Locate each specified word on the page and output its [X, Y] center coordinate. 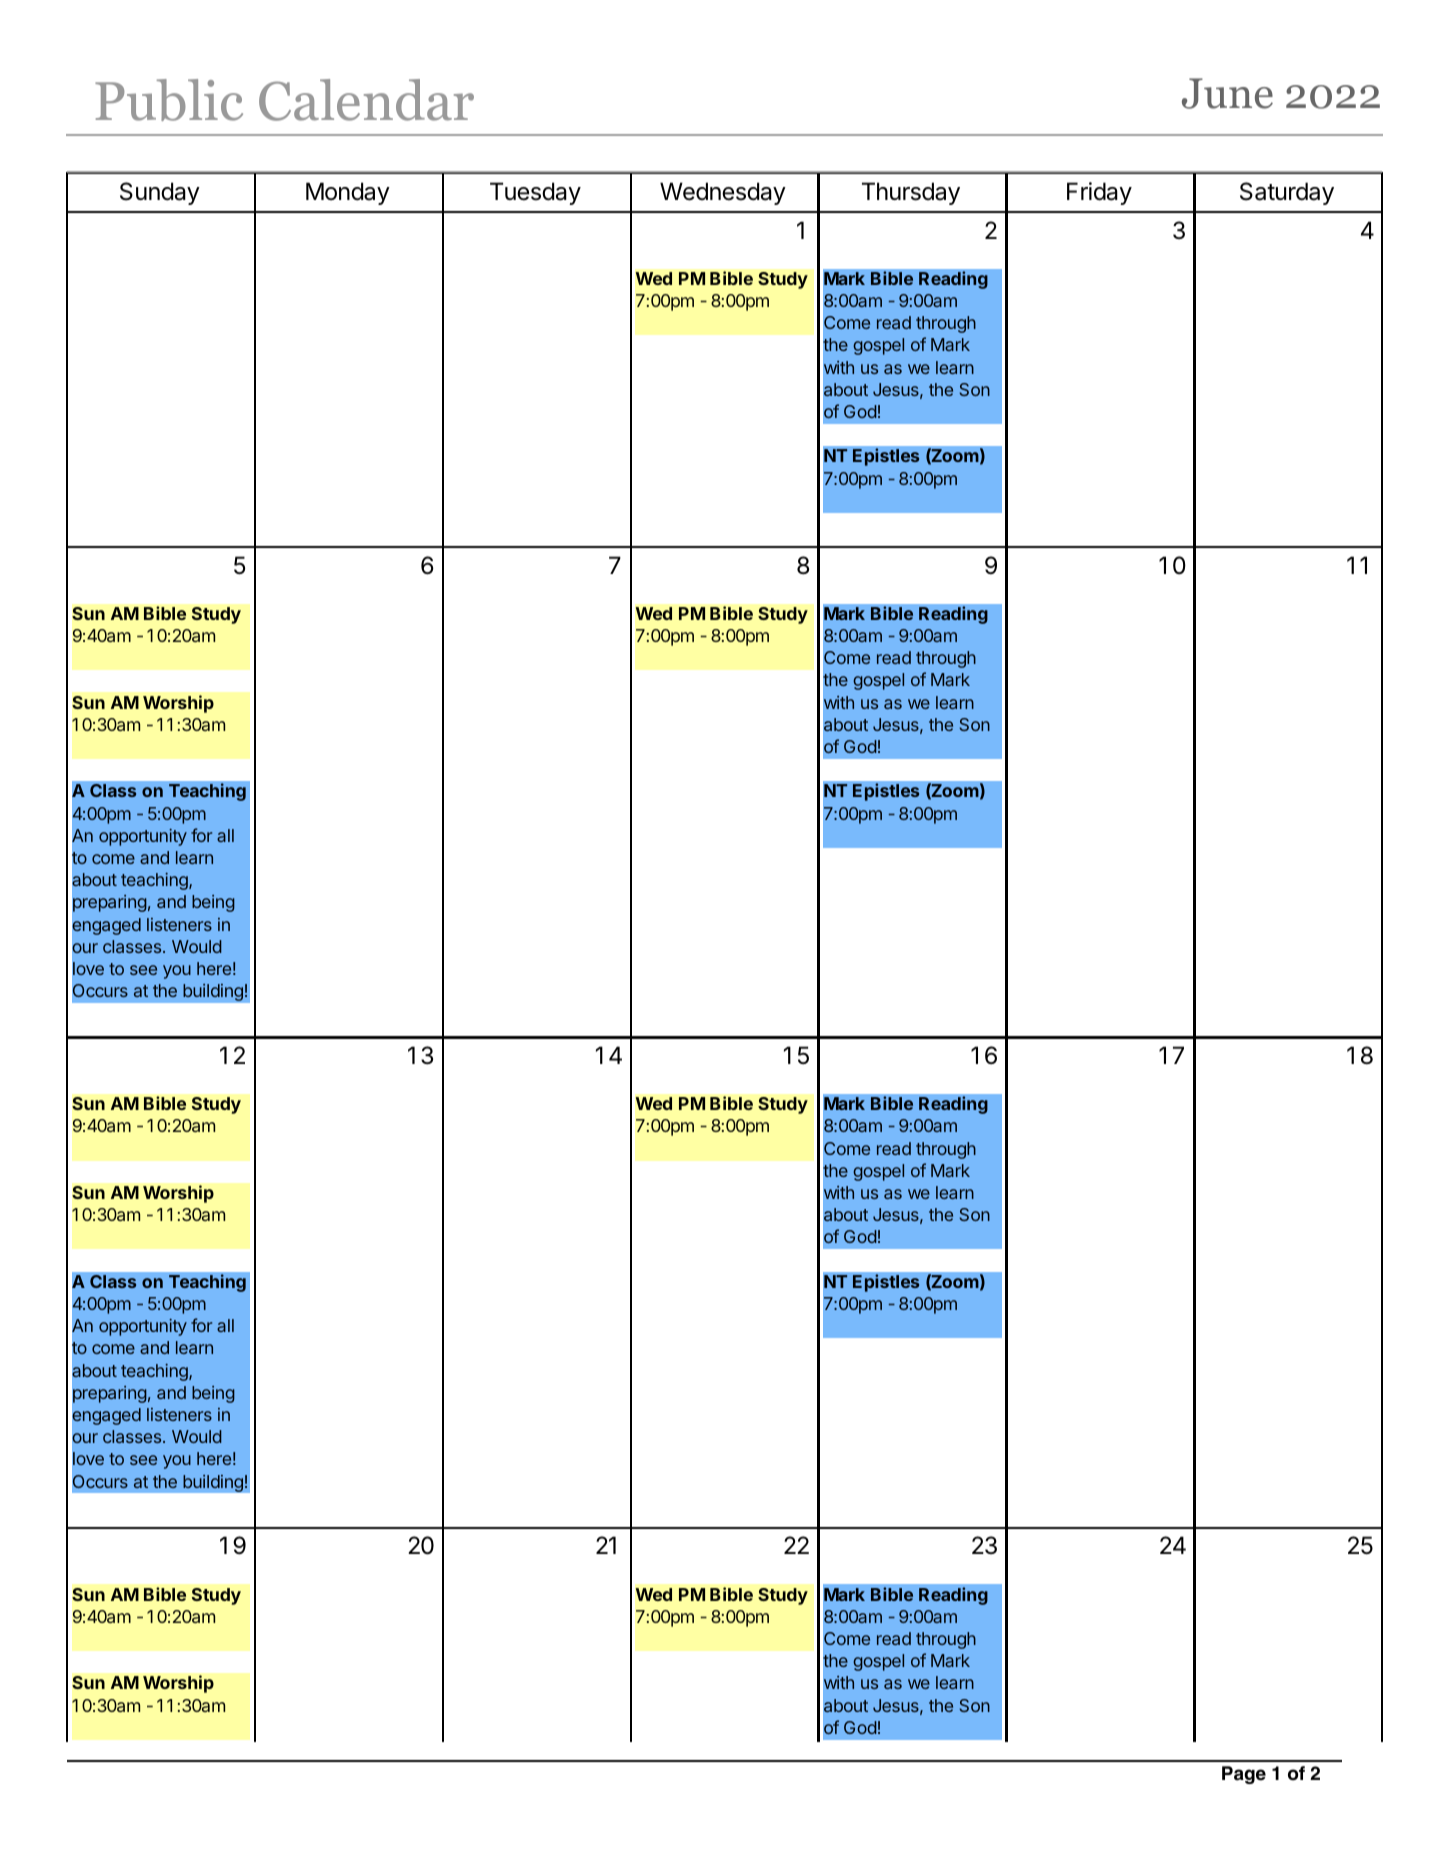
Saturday [1287, 193]
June [1227, 93]
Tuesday [535, 193]
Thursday [911, 193]
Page [1244, 1775]
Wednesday [723, 193]
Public [169, 100]
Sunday [160, 193]
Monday [348, 193]
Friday [1099, 193]
